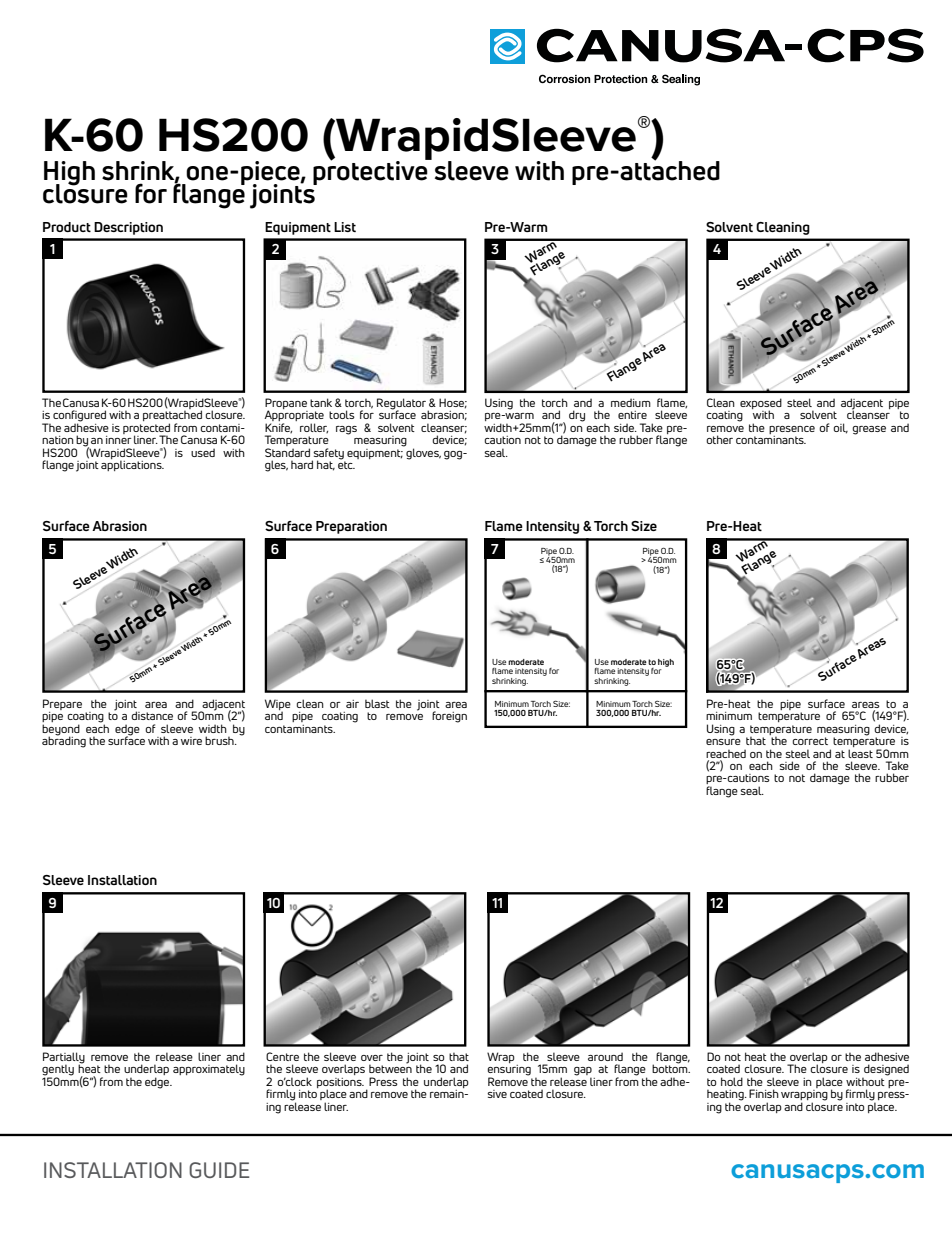 The image size is (952, 1233). I want to click on protected, so click(146, 429).
